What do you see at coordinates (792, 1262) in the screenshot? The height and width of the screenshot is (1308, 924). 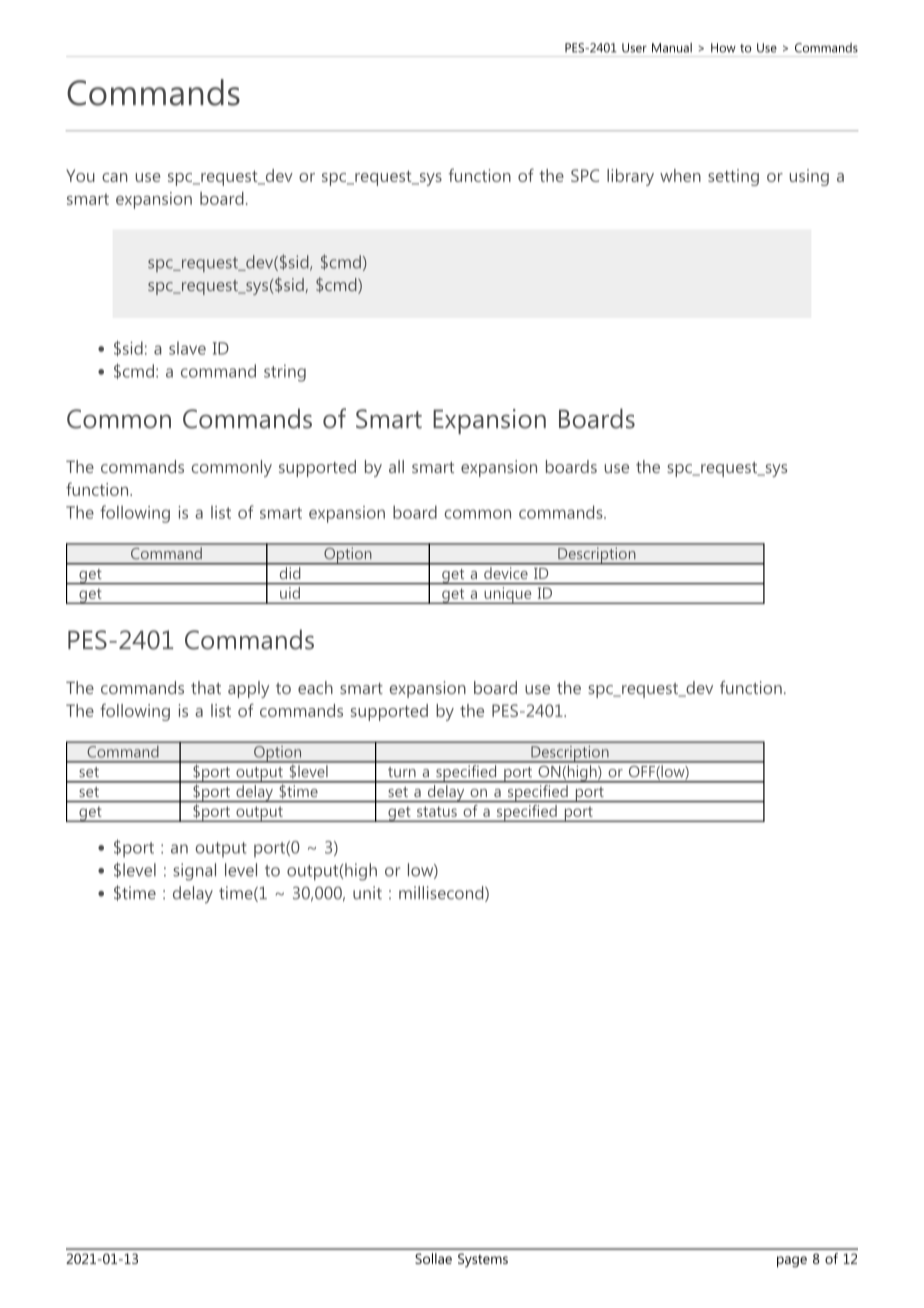 I see `page` at bounding box center [792, 1262].
